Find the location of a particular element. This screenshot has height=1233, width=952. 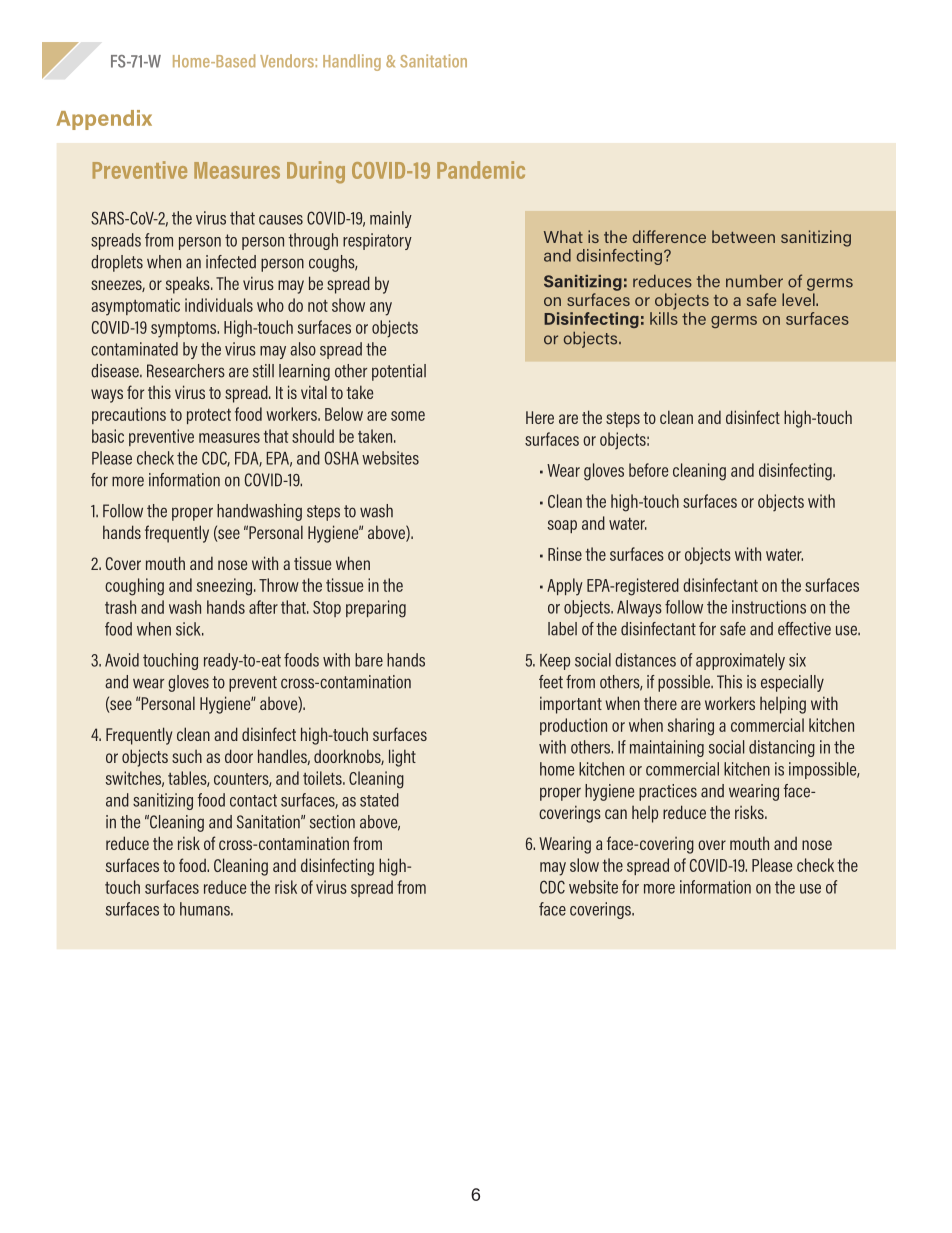

stated is located at coordinates (379, 800).
